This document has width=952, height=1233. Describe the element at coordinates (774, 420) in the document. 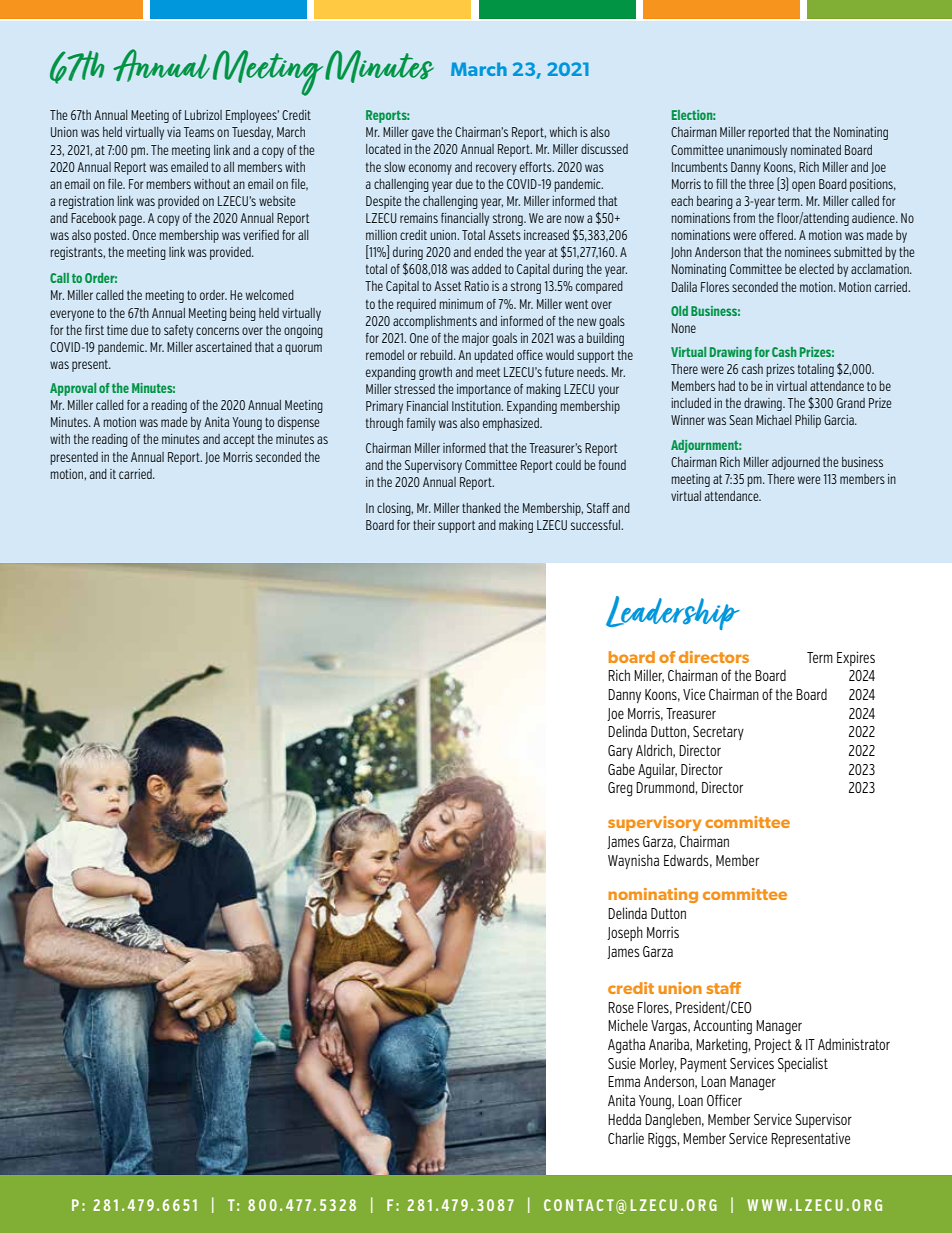

I see `Michael` at that location.
